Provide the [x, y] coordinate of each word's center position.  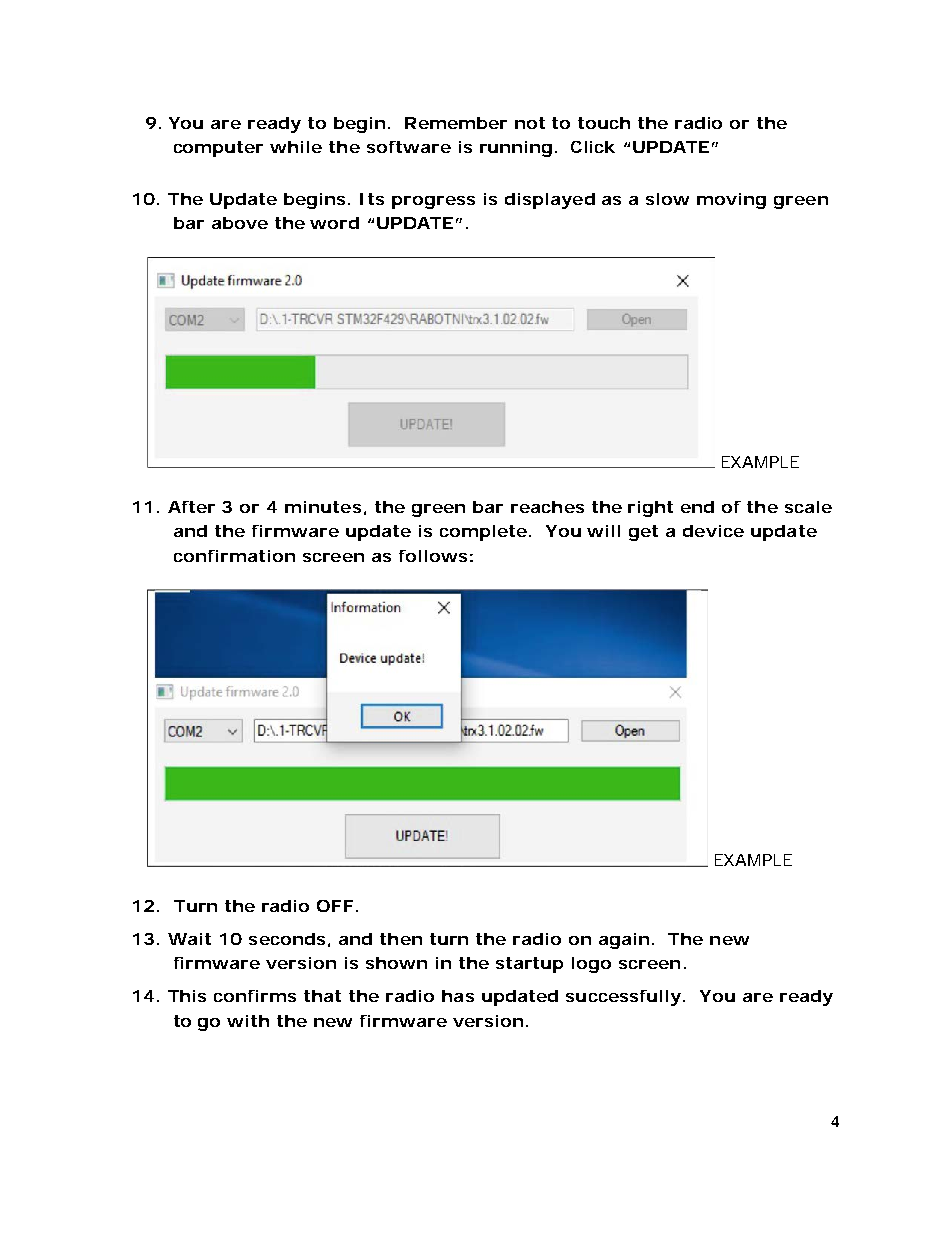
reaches [547, 507]
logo [591, 965]
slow [667, 199]
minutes [323, 507]
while [296, 147]
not [530, 123]
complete [483, 533]
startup [529, 965]
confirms [255, 996]
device [713, 531]
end [697, 507]
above [240, 223]
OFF [335, 906]
